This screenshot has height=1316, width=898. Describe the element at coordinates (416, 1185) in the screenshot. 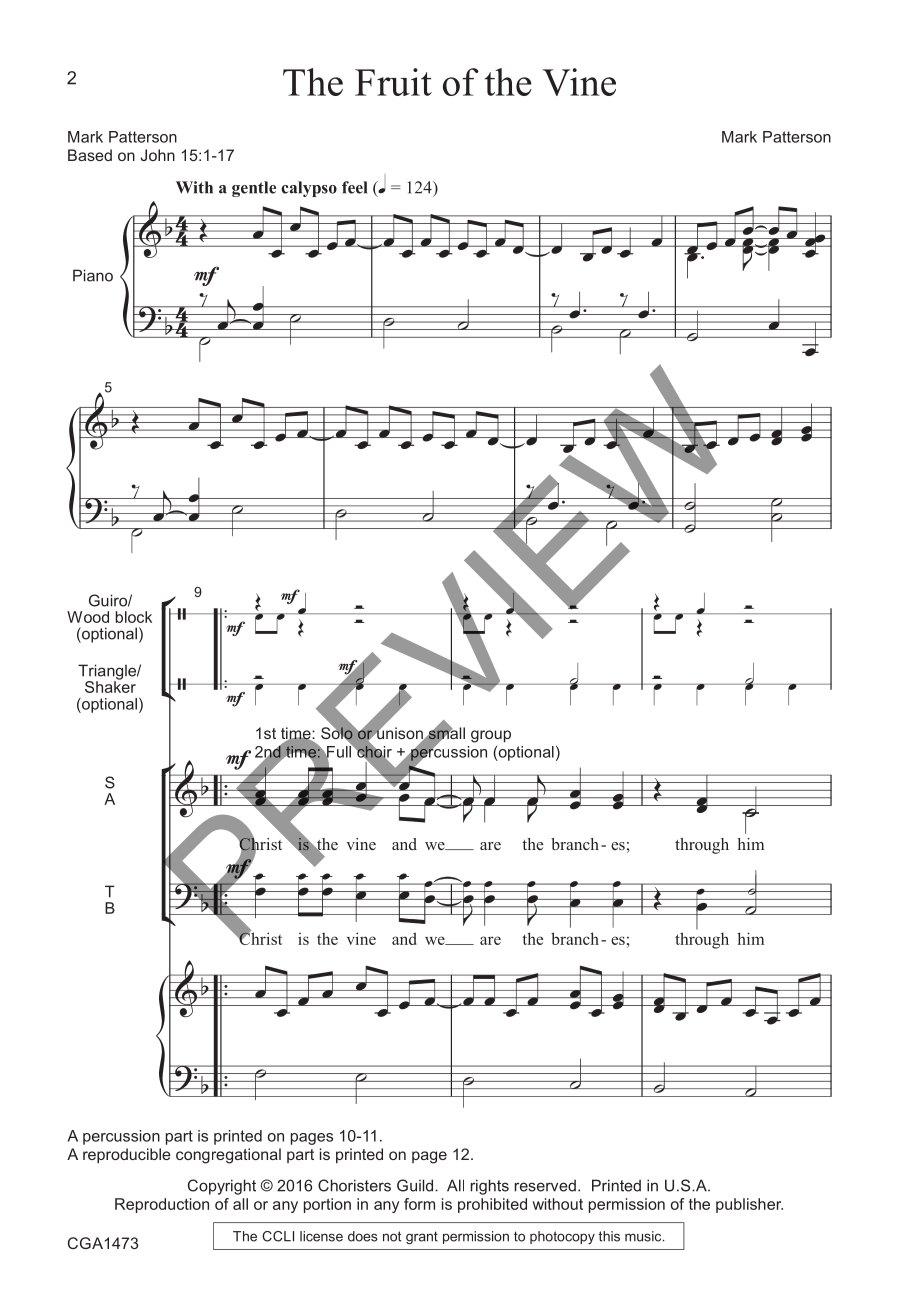

I see `Guild` at that location.
